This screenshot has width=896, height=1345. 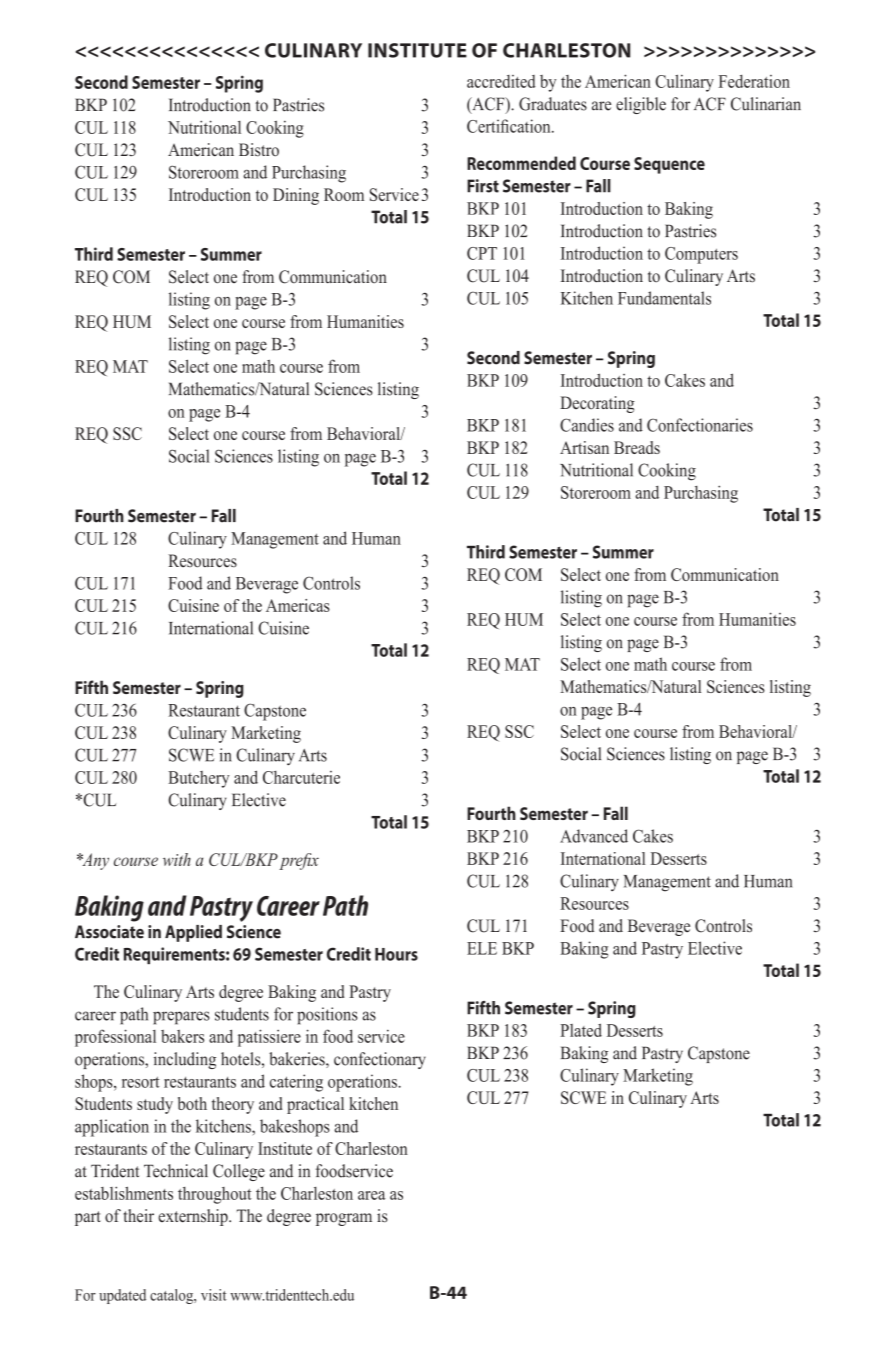 I want to click on Certification, so click(x=510, y=126).
